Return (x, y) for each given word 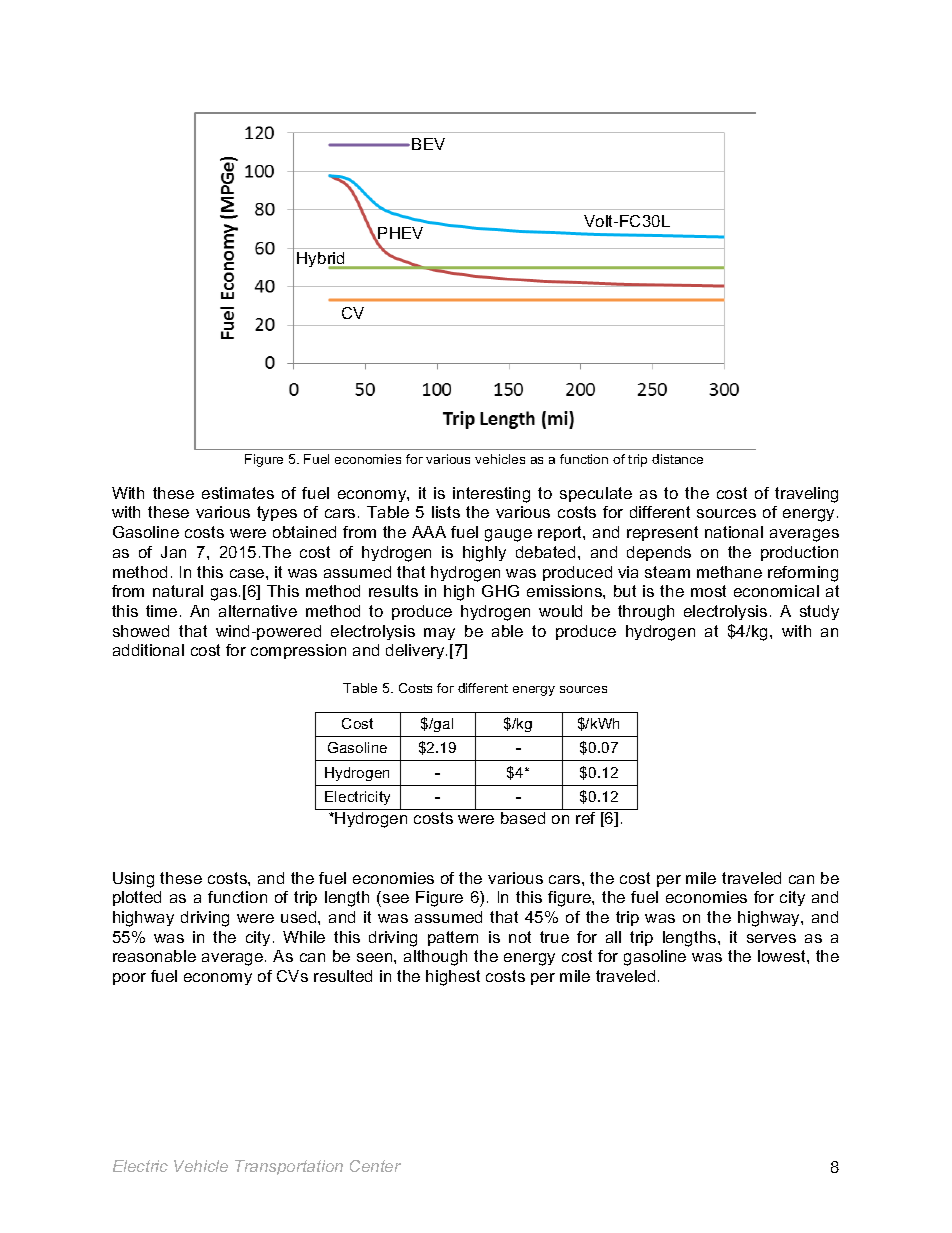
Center (375, 1166)
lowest (783, 956)
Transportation (289, 1167)
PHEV (400, 234)
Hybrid (322, 260)
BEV (428, 144)
